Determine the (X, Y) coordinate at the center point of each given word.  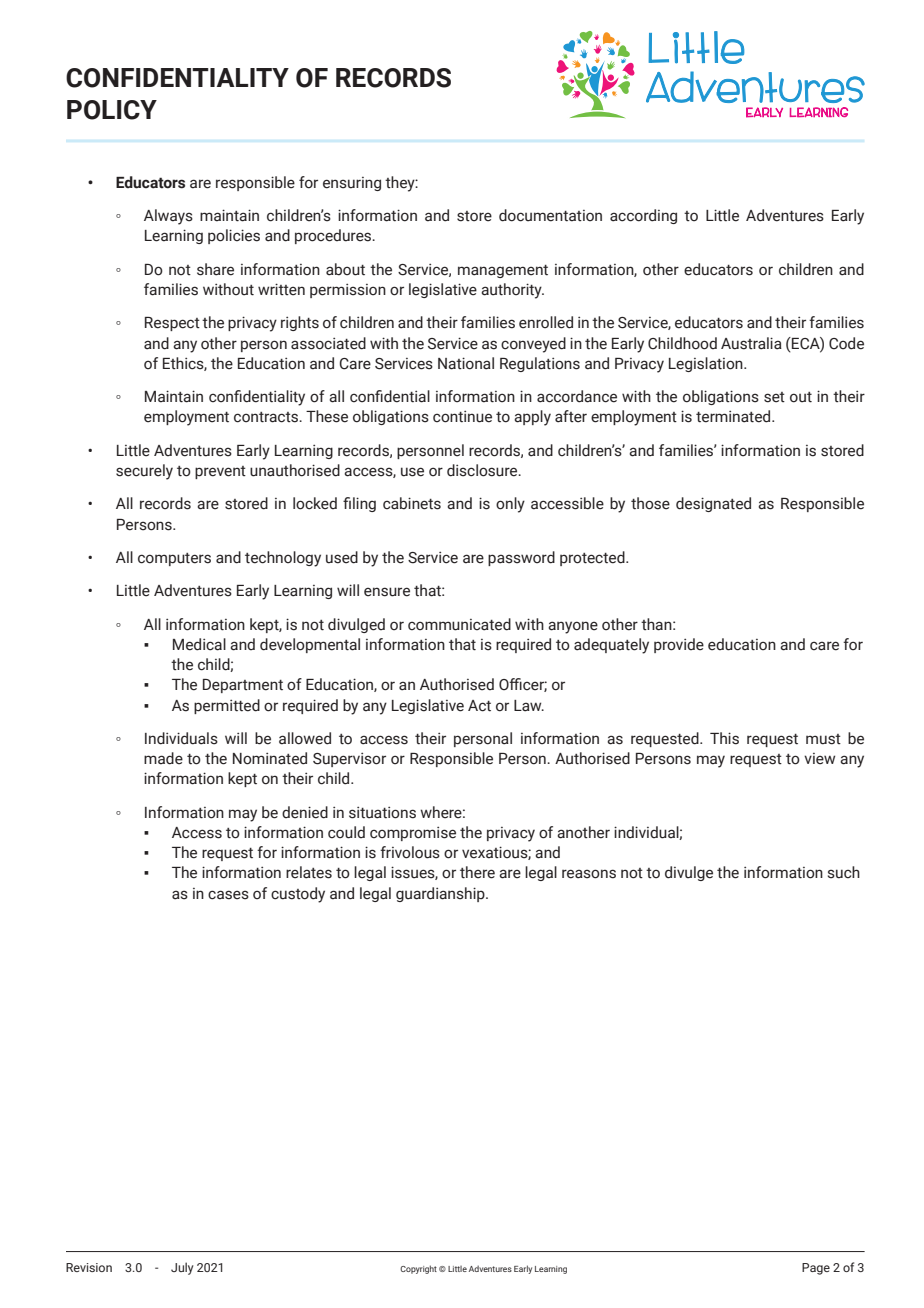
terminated (734, 416)
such (844, 872)
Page (816, 1269)
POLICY (112, 110)
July (182, 1268)
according (643, 216)
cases (228, 895)
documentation (550, 215)
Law (529, 706)
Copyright (418, 1269)
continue (462, 416)
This (724, 738)
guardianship (441, 894)
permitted (227, 706)
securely (144, 472)
